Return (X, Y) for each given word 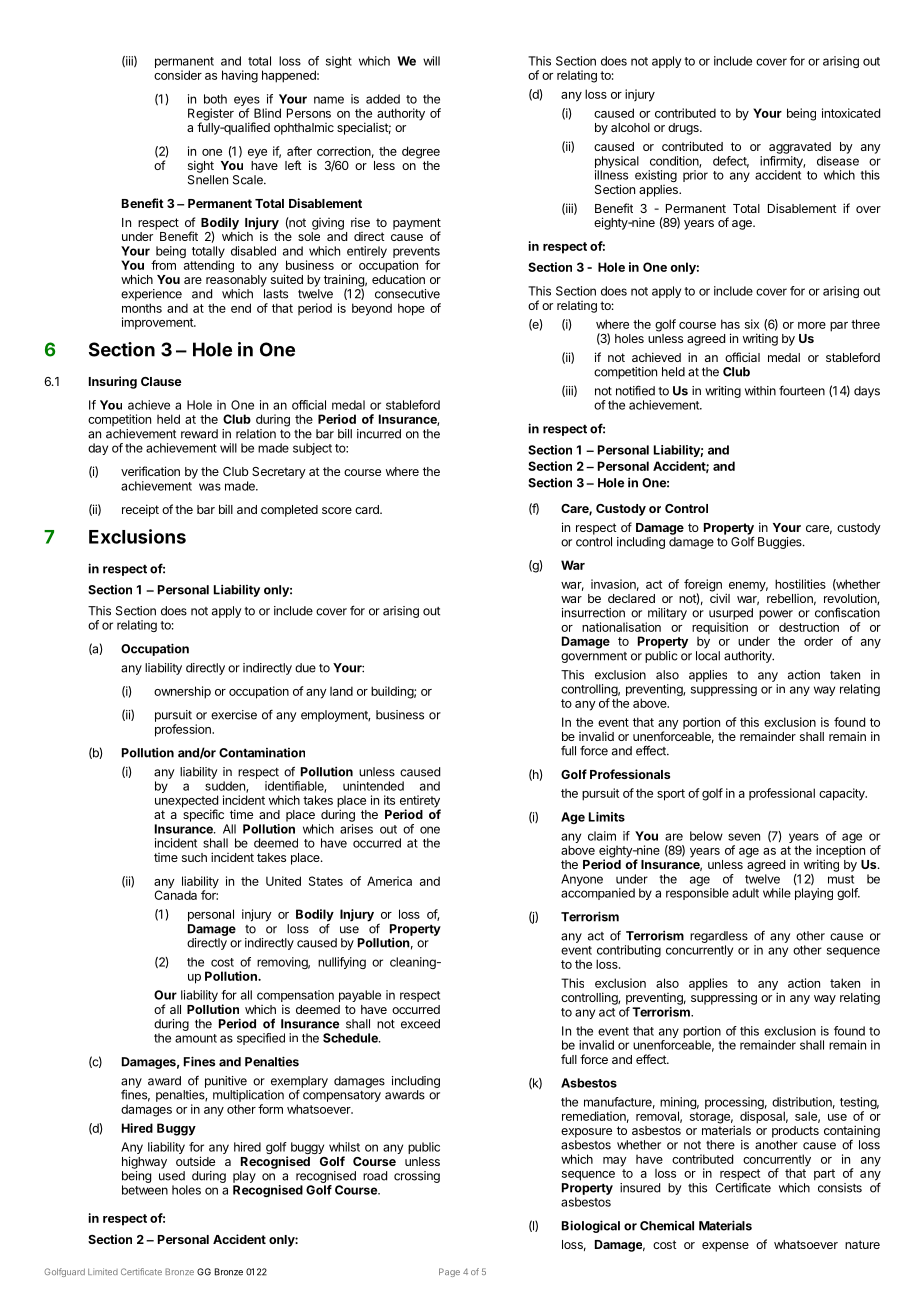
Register (211, 115)
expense (725, 1247)
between (145, 1190)
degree (421, 152)
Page (449, 1272)
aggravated (800, 148)
